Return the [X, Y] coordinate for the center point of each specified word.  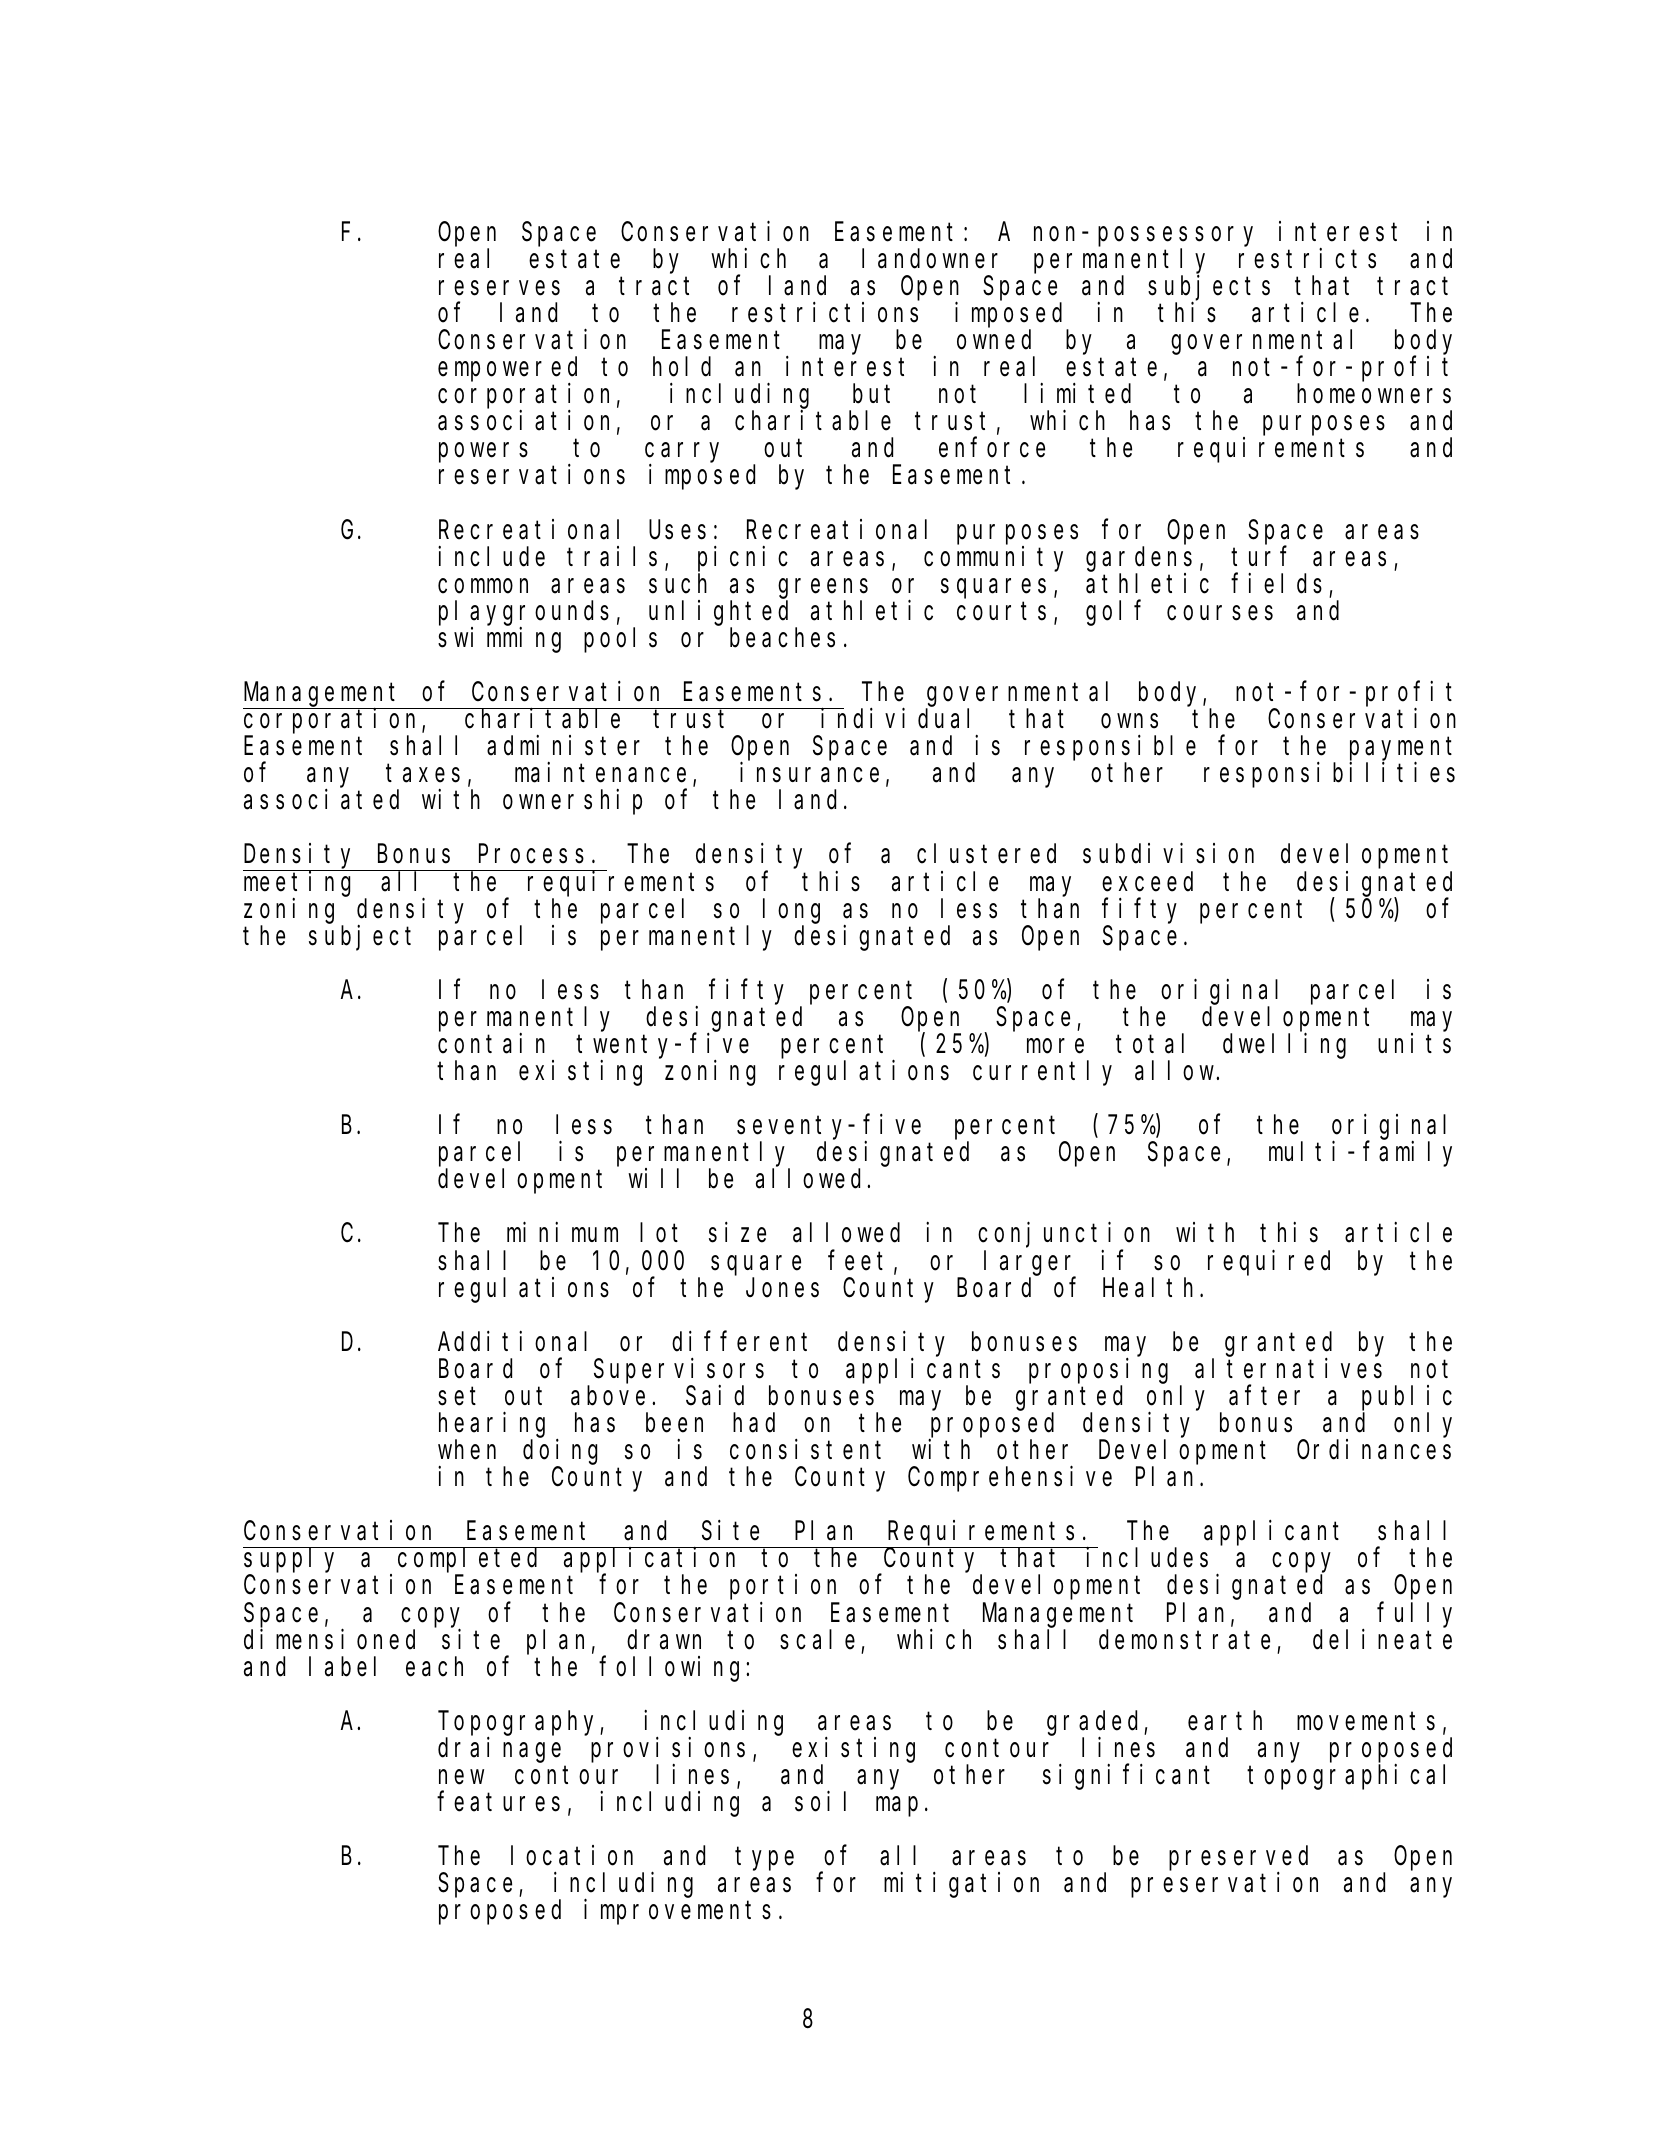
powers [483, 453]
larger [1030, 1264]
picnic [743, 559]
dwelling [1284, 1046]
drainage [499, 1750]
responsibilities [1329, 775]
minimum [562, 1232]
